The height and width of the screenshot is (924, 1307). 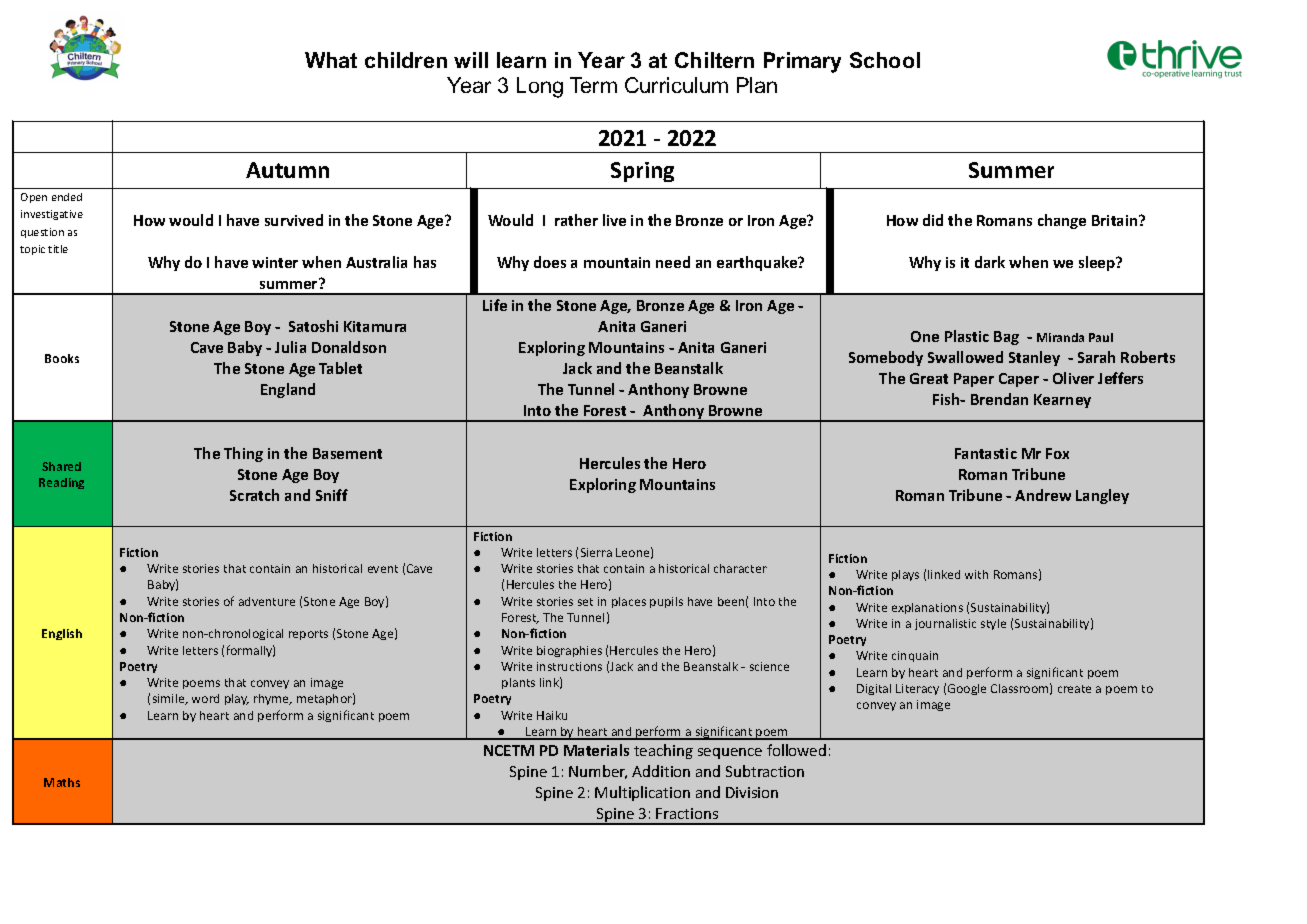 I want to click on dark, so click(x=990, y=262).
